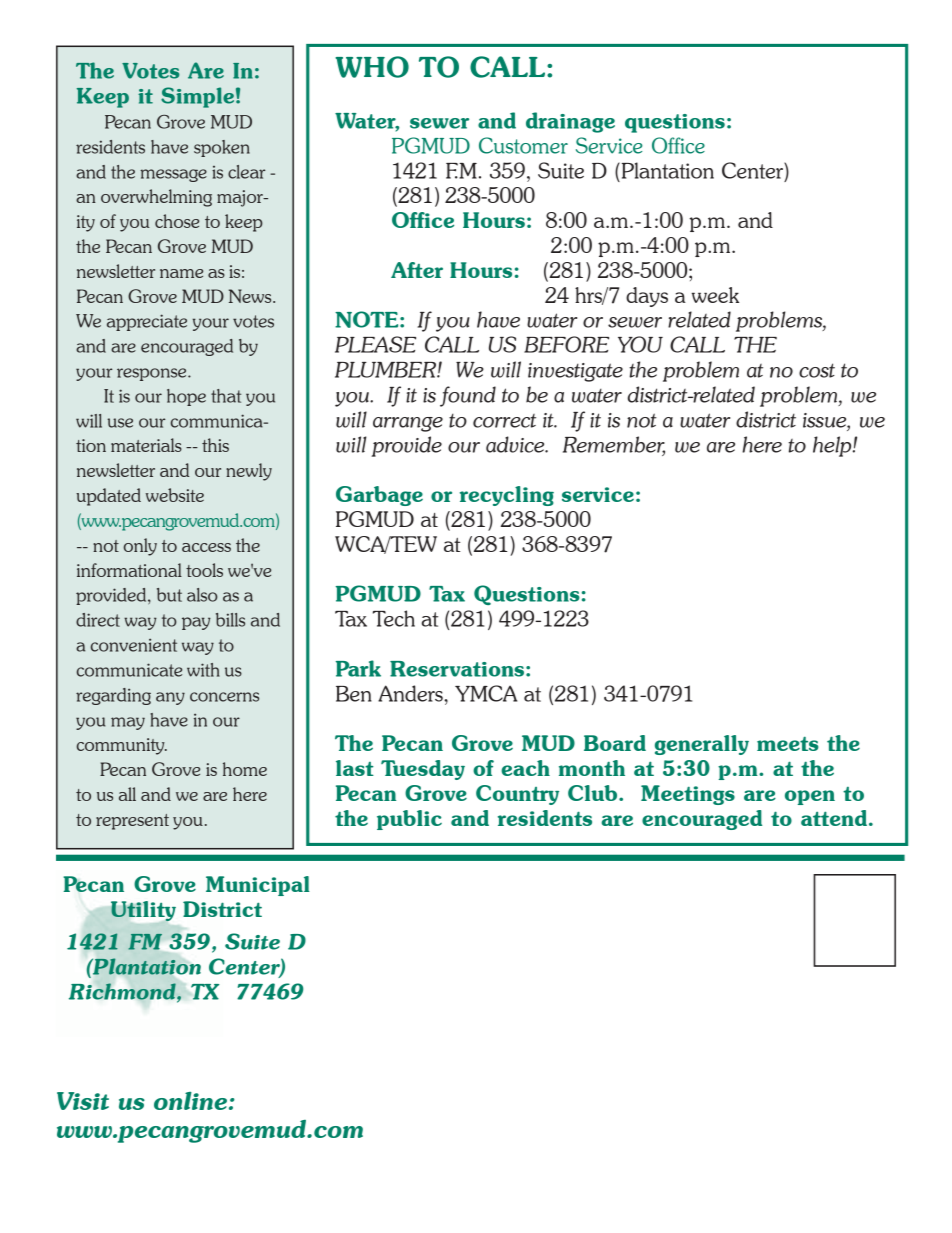 The height and width of the screenshot is (1233, 952). I want to click on Tech, so click(394, 618).
